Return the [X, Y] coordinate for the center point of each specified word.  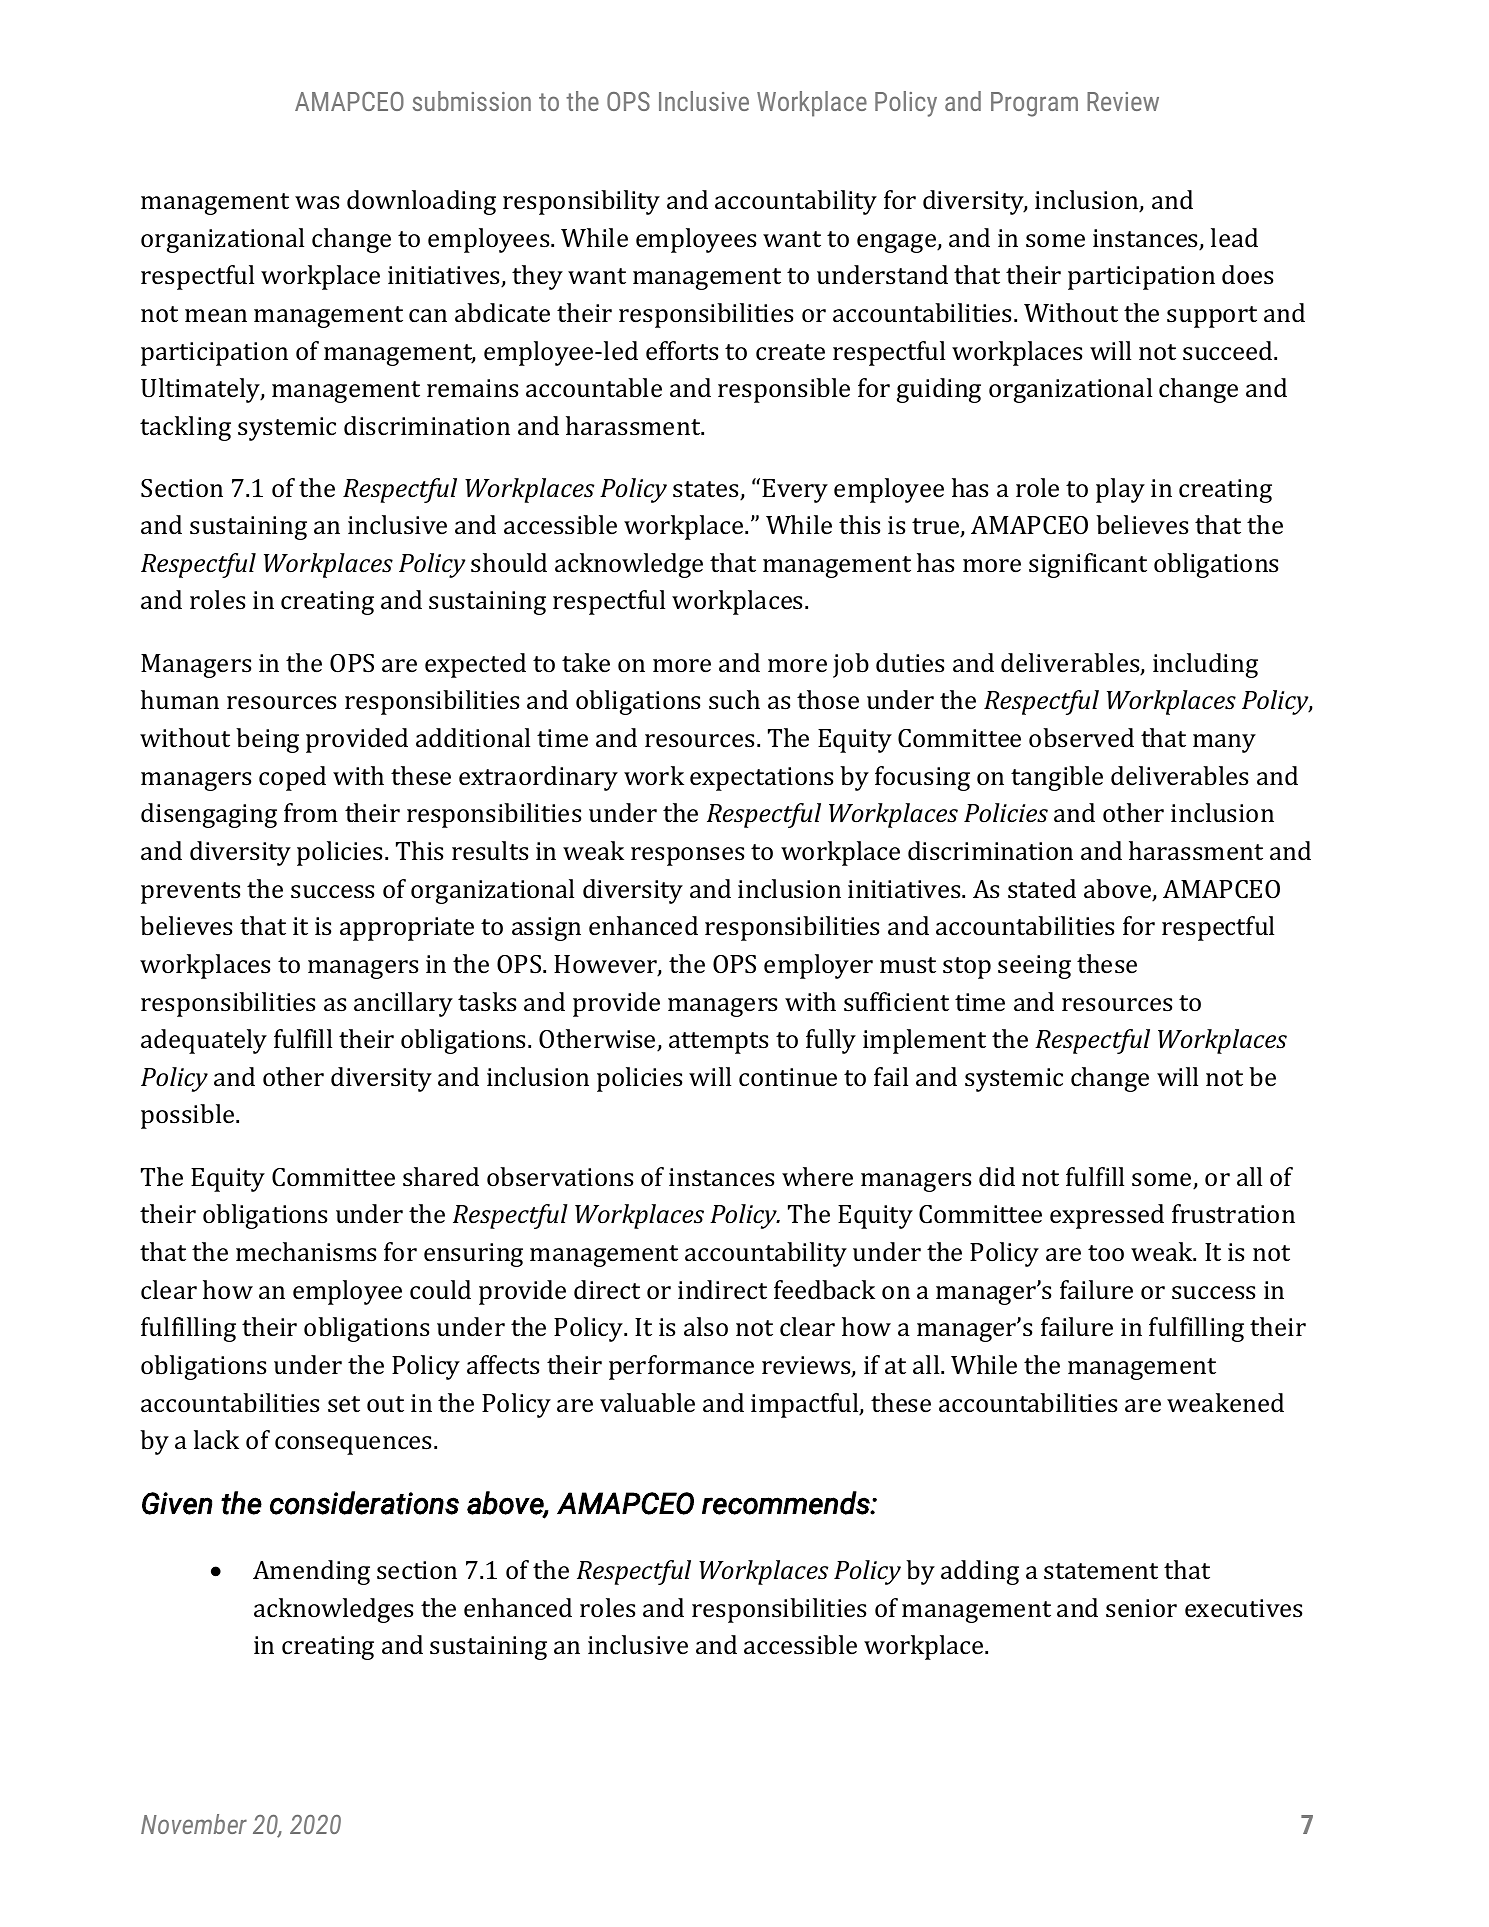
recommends [787, 1503]
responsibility [581, 202]
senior [1141, 1608]
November [194, 1824]
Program [1034, 104]
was [317, 203]
